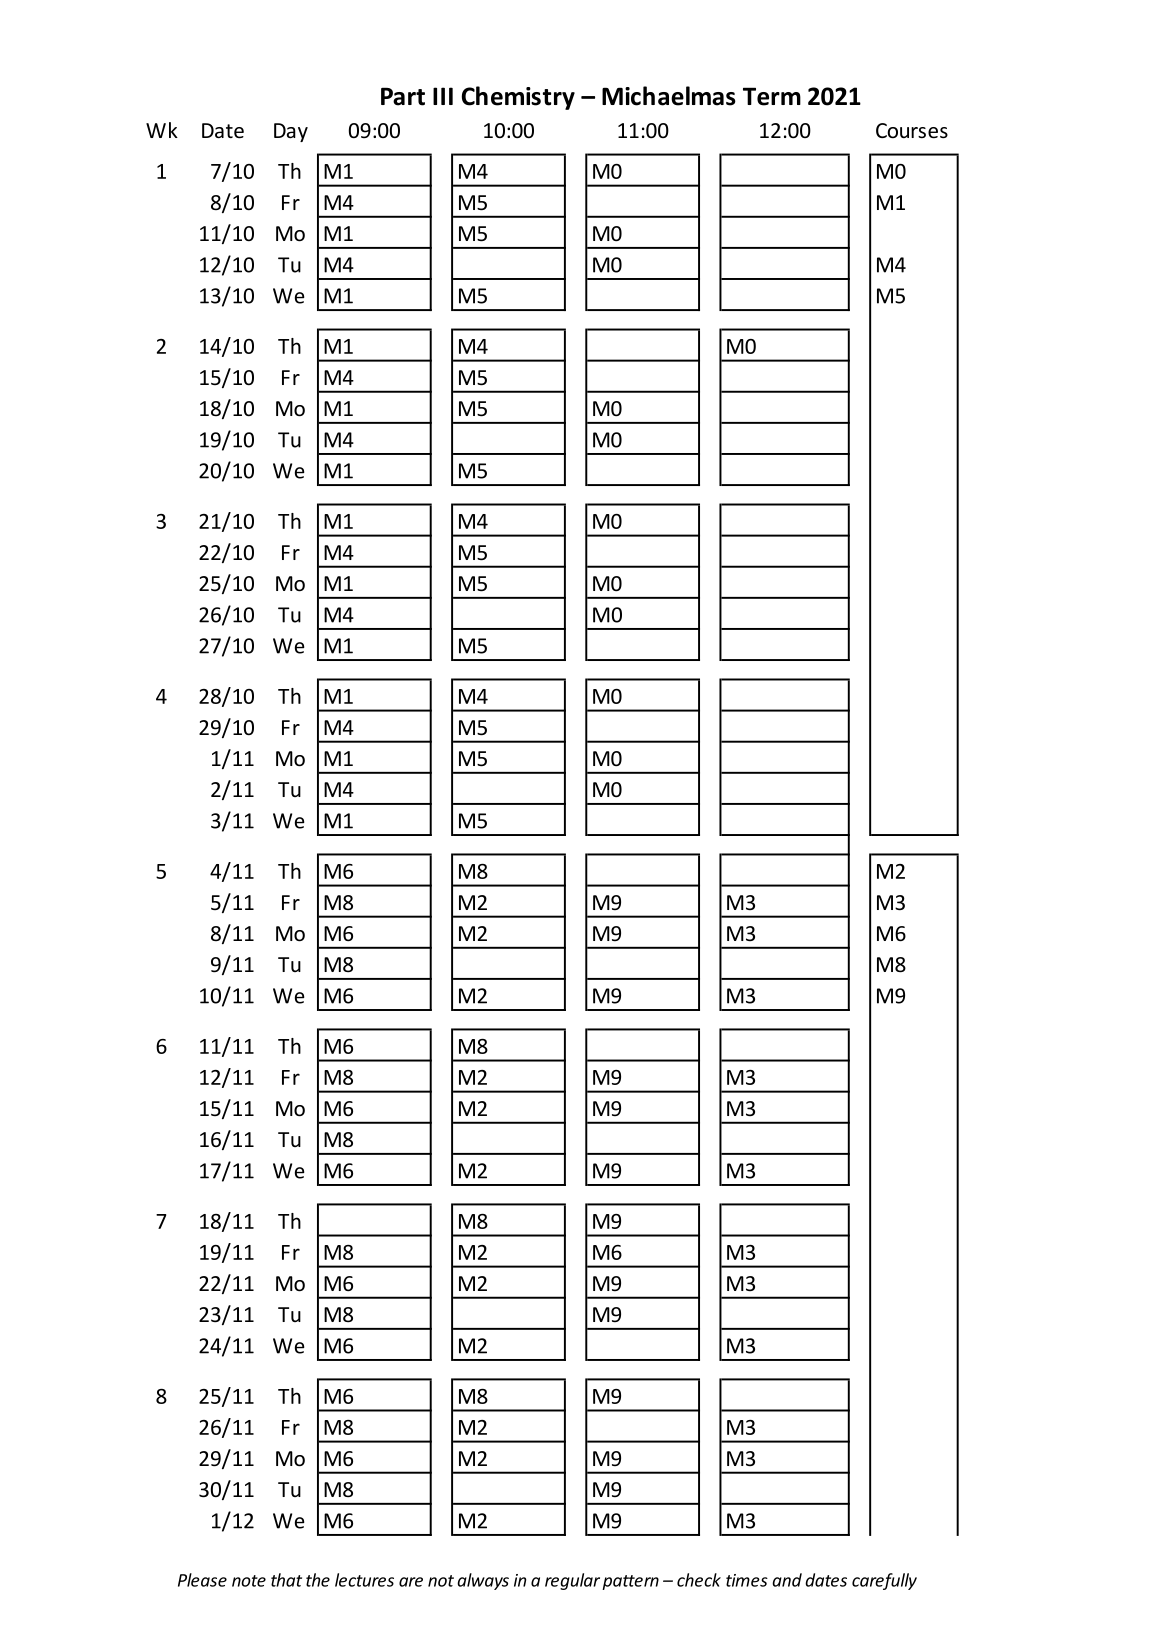  Describe the element at coordinates (518, 98) in the screenshot. I see `Chemistry` at that location.
